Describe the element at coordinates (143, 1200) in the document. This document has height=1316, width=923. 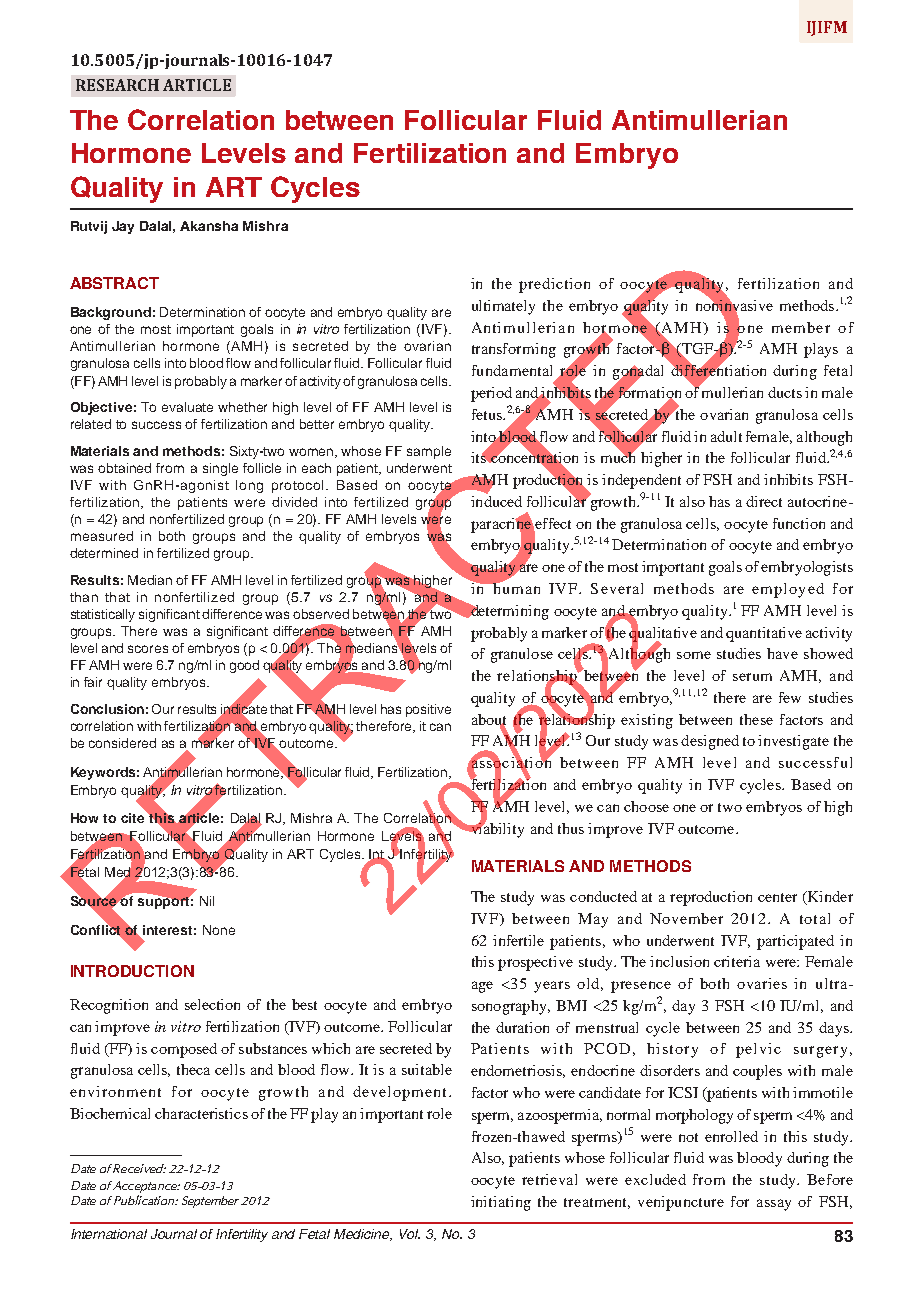
I see `Publication` at that location.
